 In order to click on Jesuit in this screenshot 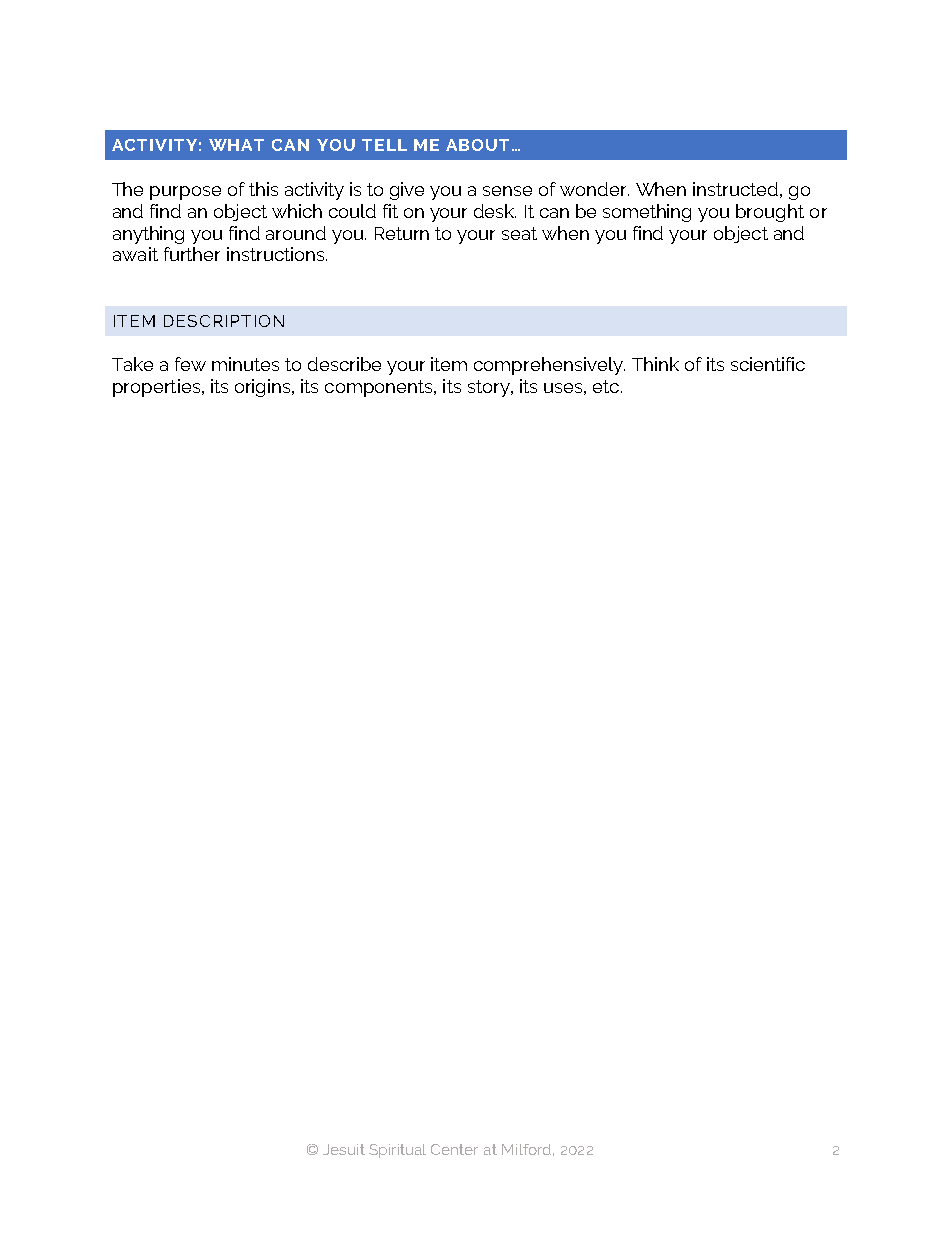, I will do `click(344, 1149)`.
